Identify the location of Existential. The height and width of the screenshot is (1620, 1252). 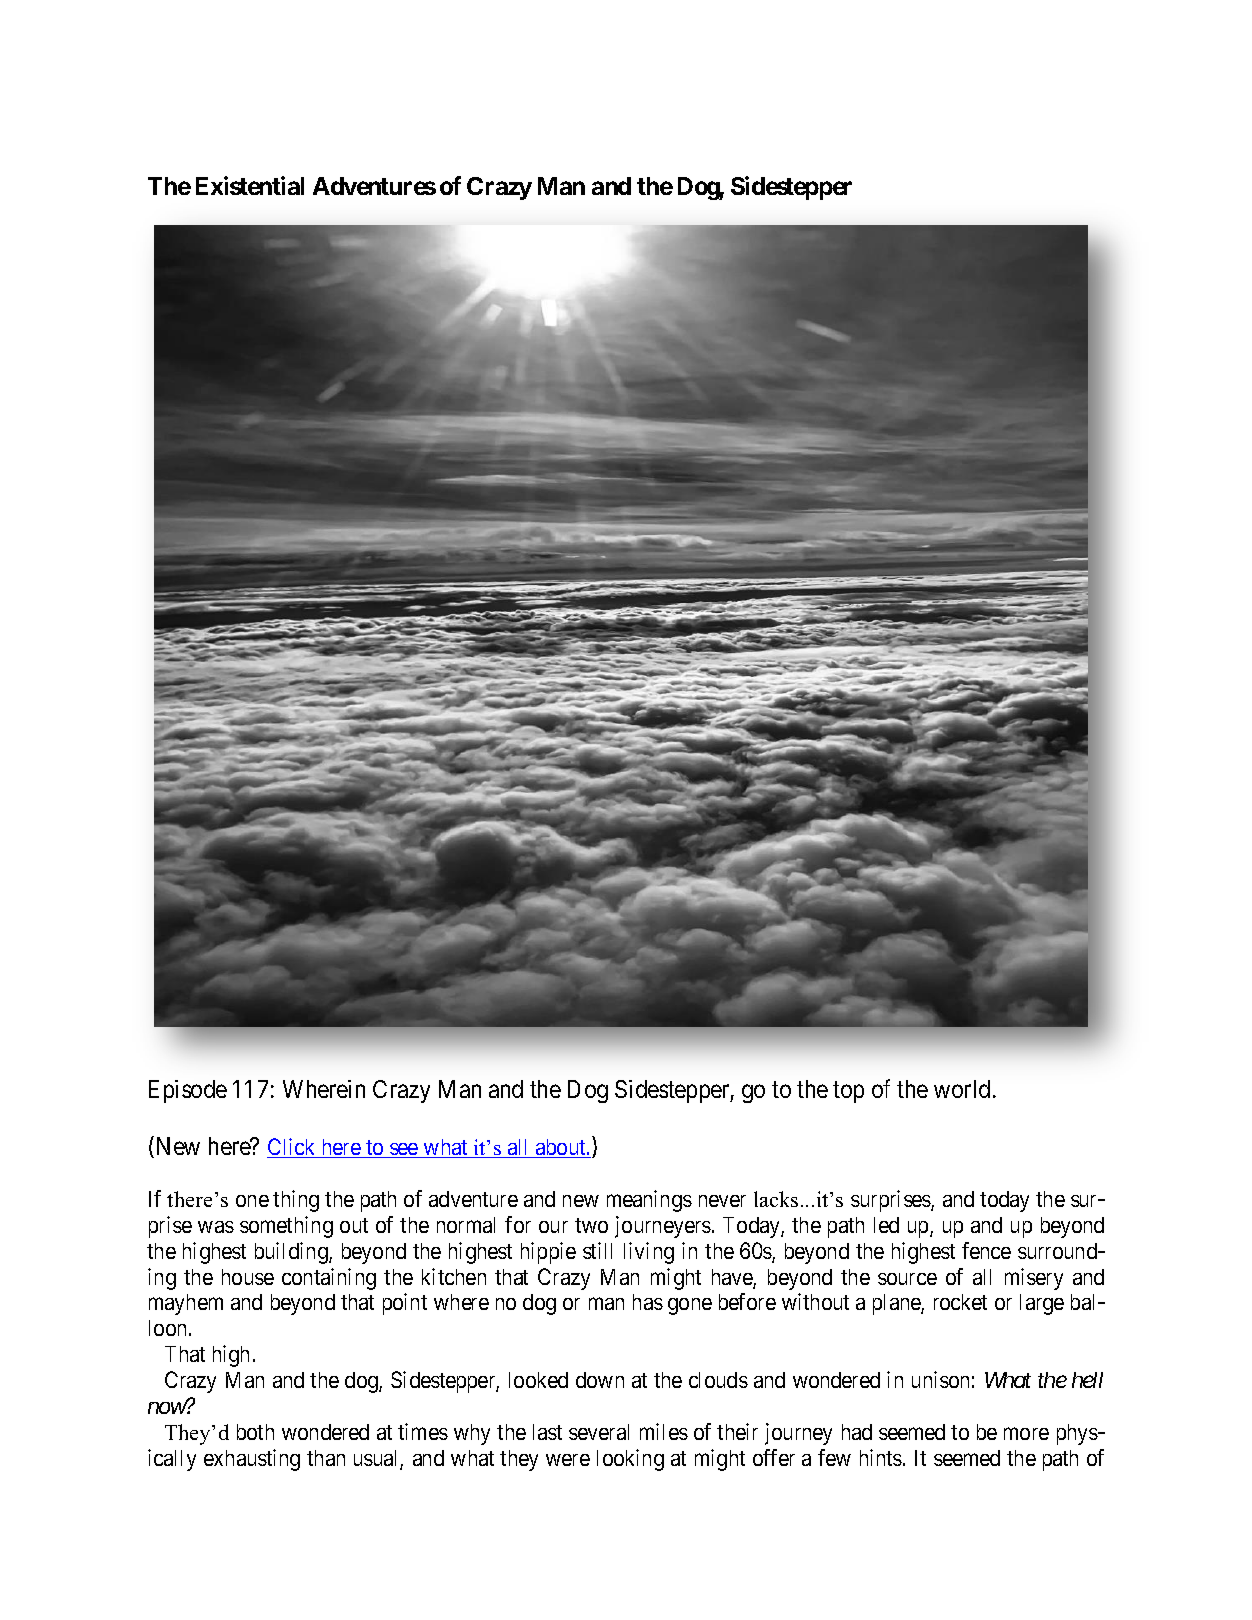
(250, 185).
